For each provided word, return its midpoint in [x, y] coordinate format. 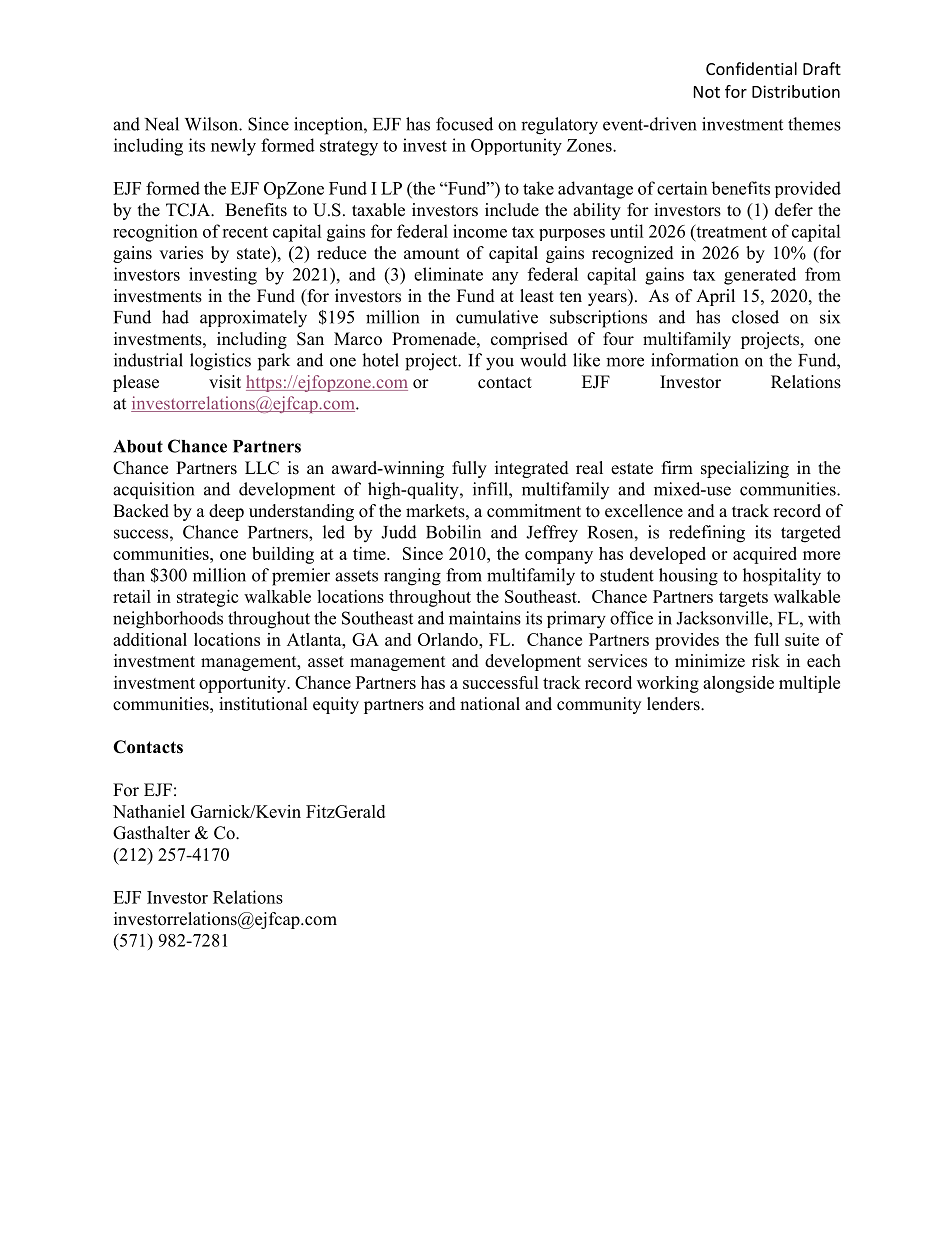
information [694, 360]
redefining [707, 534]
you [500, 364]
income [480, 231]
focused [464, 124]
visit [225, 382]
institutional [263, 704]
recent [245, 232]
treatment [730, 231]
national [490, 704]
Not [707, 92]
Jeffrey [552, 534]
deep [226, 512]
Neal [162, 124]
